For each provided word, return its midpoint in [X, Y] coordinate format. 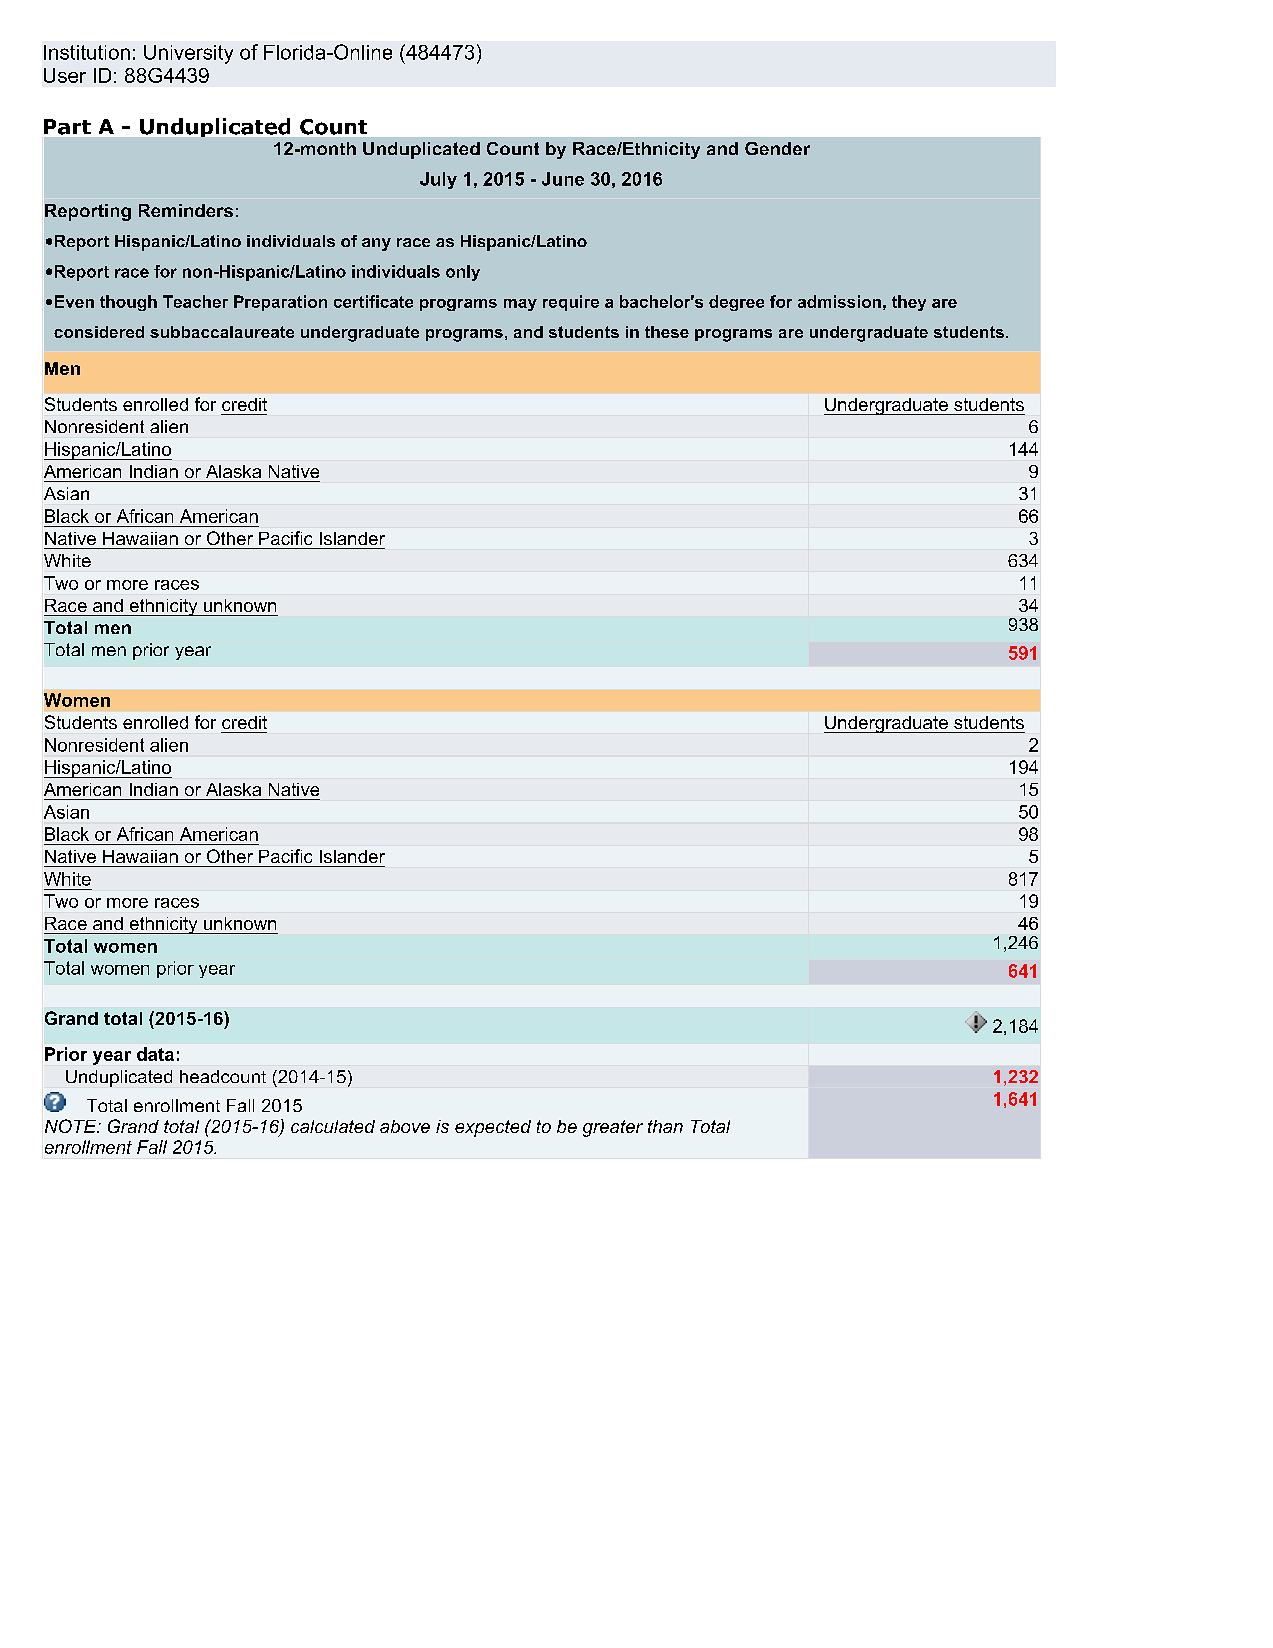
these [667, 332]
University [188, 54]
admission [839, 301]
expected [493, 1128]
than [665, 1126]
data [155, 1054]
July [438, 180]
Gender [777, 148]
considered [99, 332]
